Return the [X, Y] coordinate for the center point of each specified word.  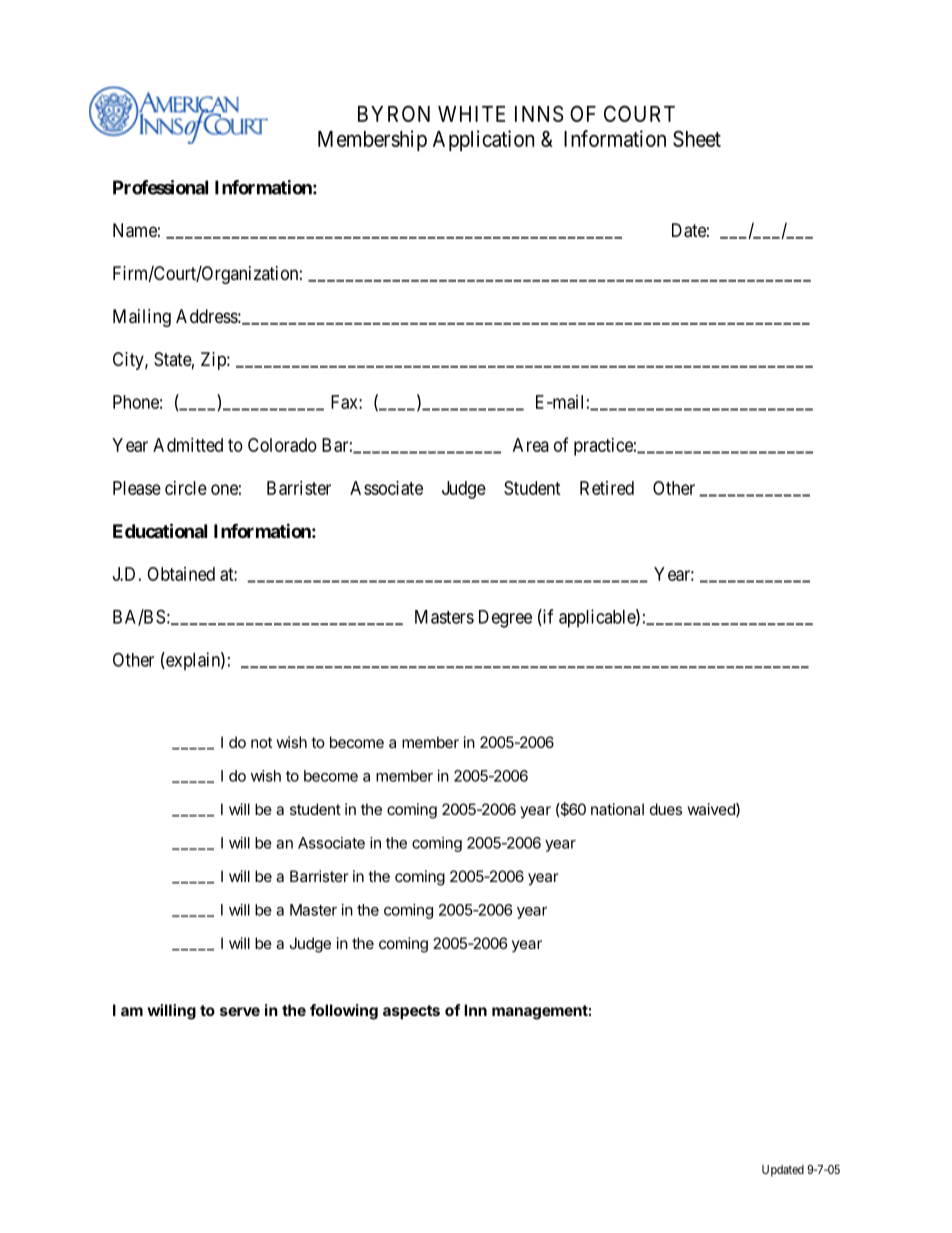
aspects [411, 1012]
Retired [607, 488]
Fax [345, 402]
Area [531, 445]
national [617, 809]
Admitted [188, 445]
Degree [505, 619]
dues [666, 809]
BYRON [394, 113]
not [261, 742]
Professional [160, 187]
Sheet [697, 138]
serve [240, 1011]
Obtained [181, 574]
